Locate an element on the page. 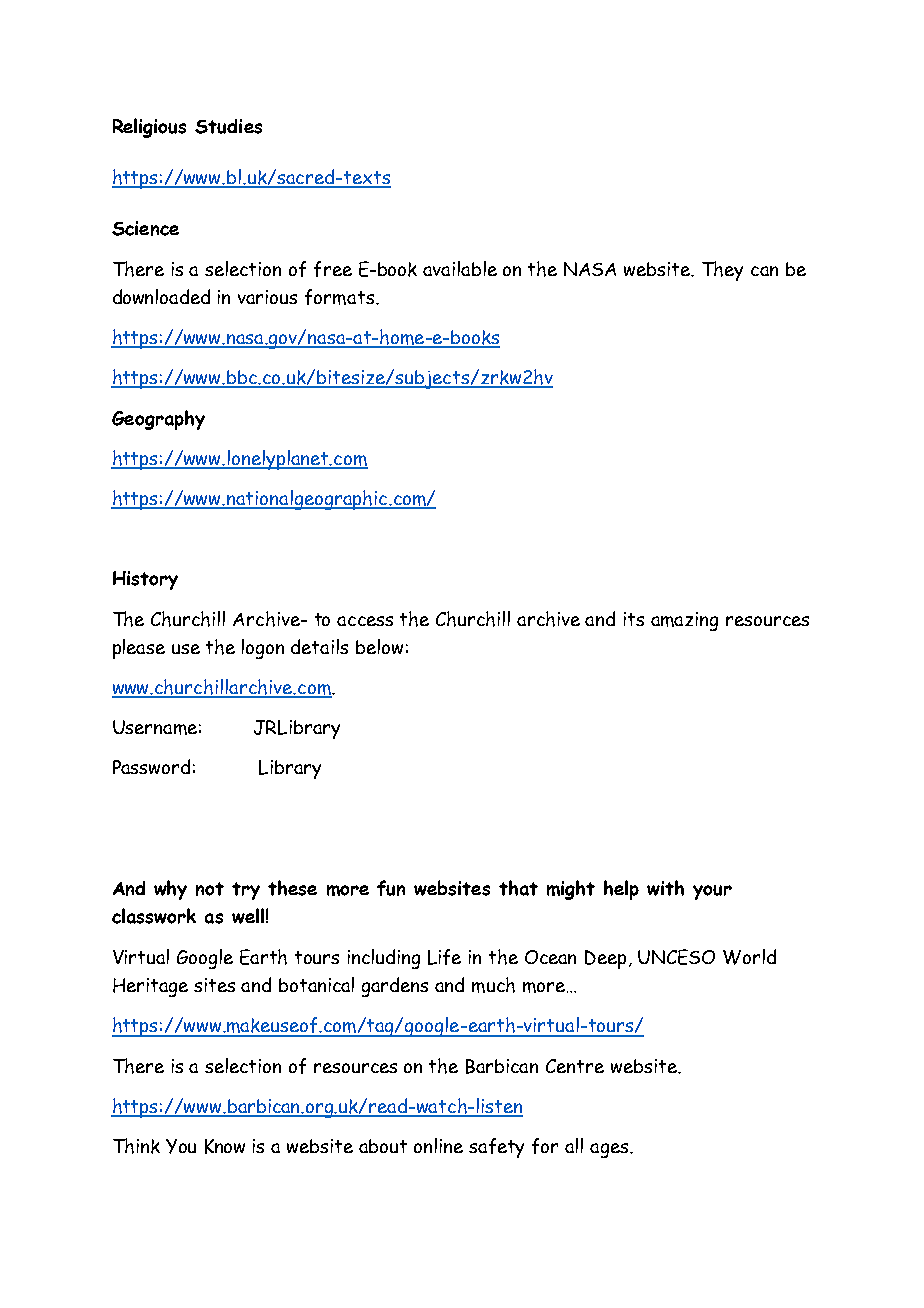 Image resolution: width=924 pixels, height=1308 pixels. with is located at coordinates (665, 888).
